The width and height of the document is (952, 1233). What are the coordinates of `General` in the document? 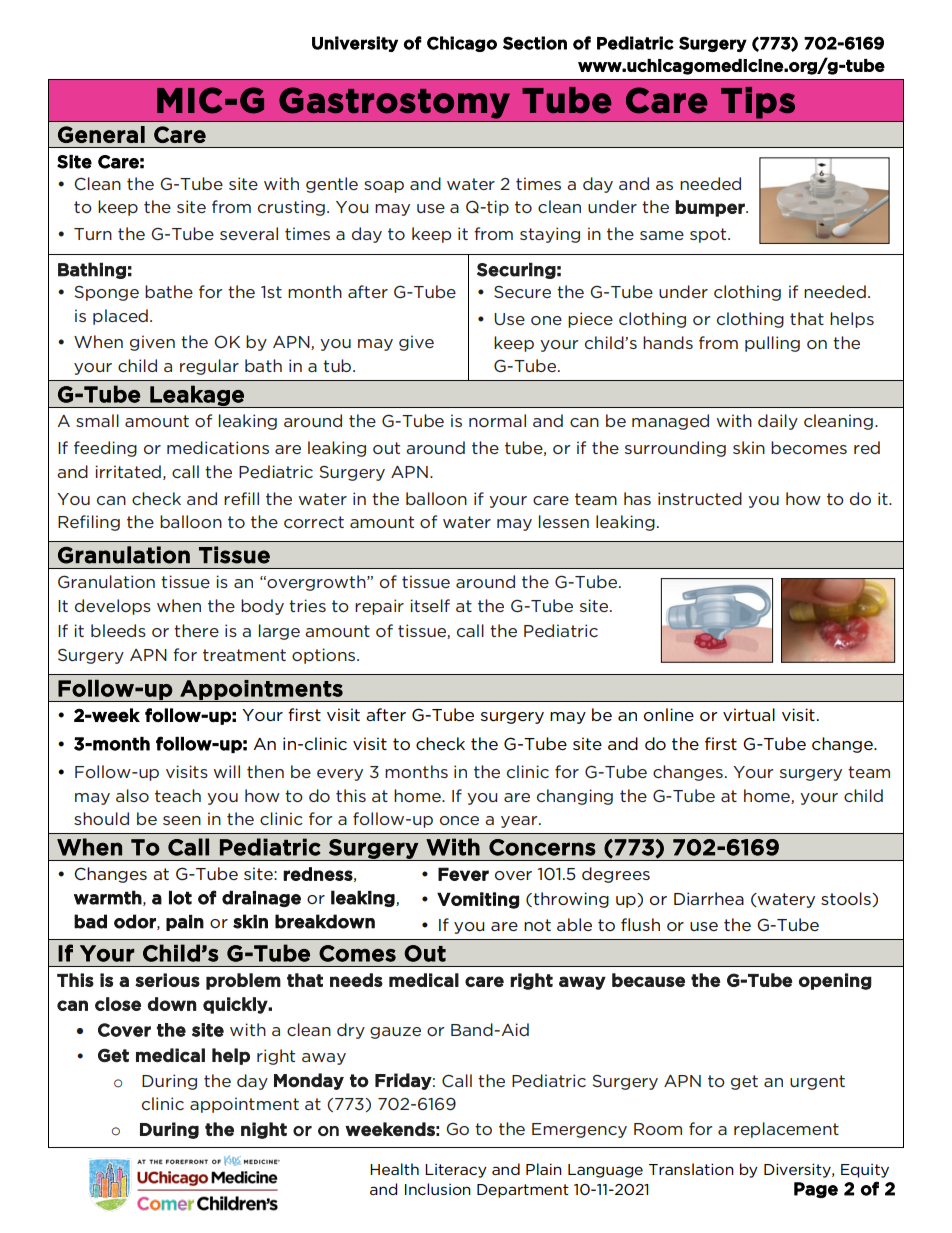 It's located at (101, 134).
